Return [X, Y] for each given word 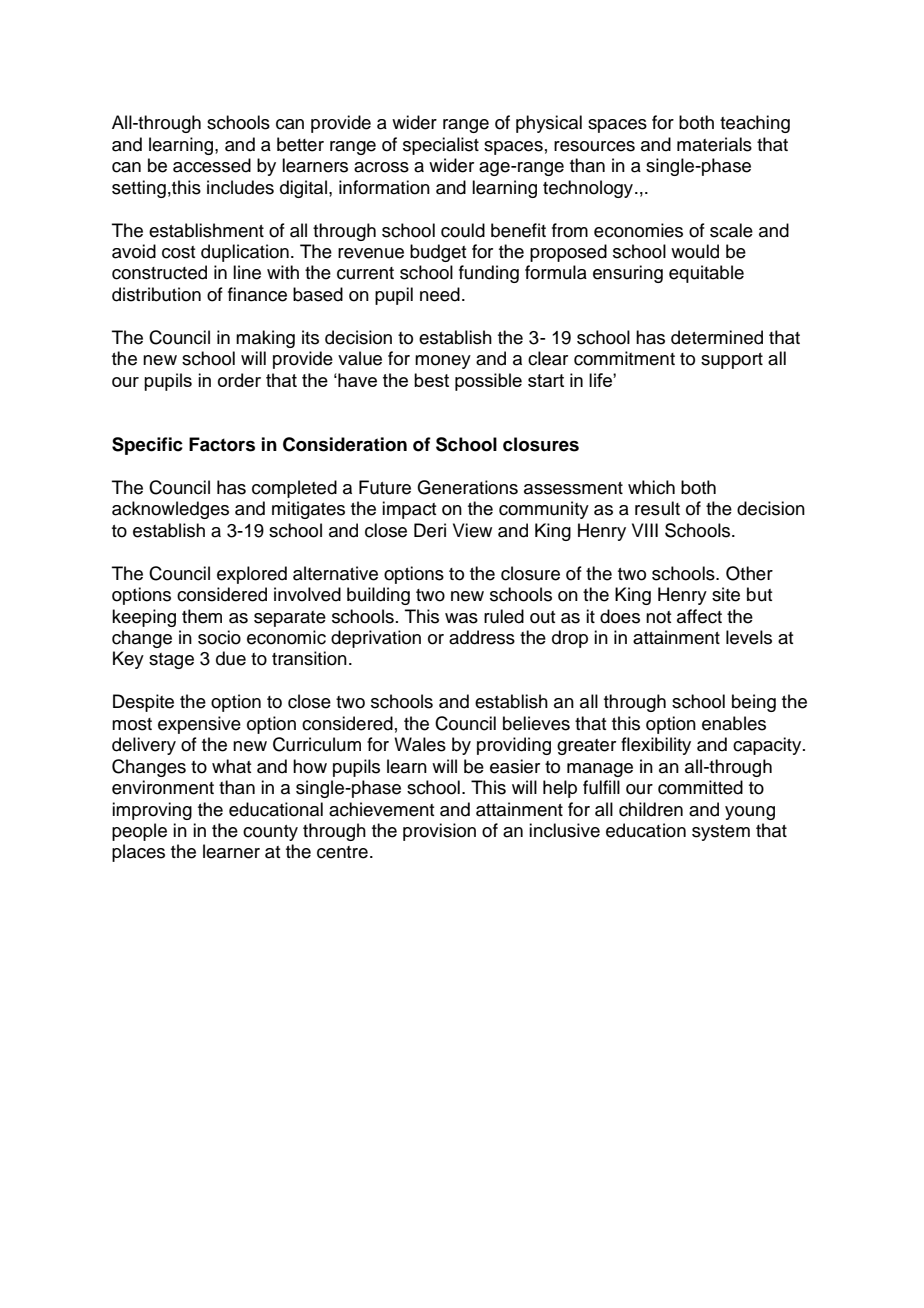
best [431, 380]
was [461, 618]
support [732, 361]
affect [699, 616]
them [202, 616]
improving [152, 811]
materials [714, 144]
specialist [441, 146]
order [239, 380]
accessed [212, 165]
